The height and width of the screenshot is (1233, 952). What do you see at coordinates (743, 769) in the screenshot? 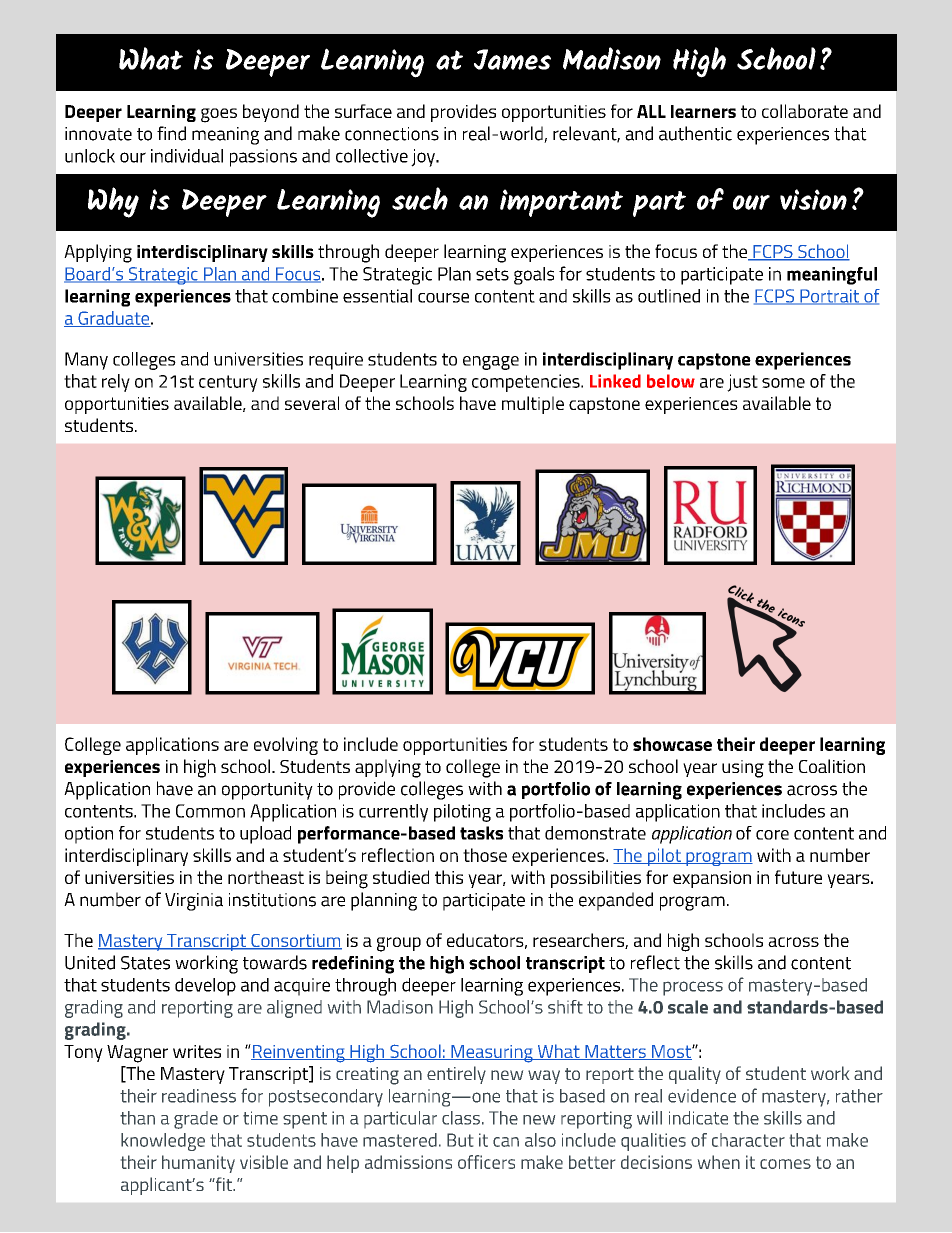
I see `using` at bounding box center [743, 769].
